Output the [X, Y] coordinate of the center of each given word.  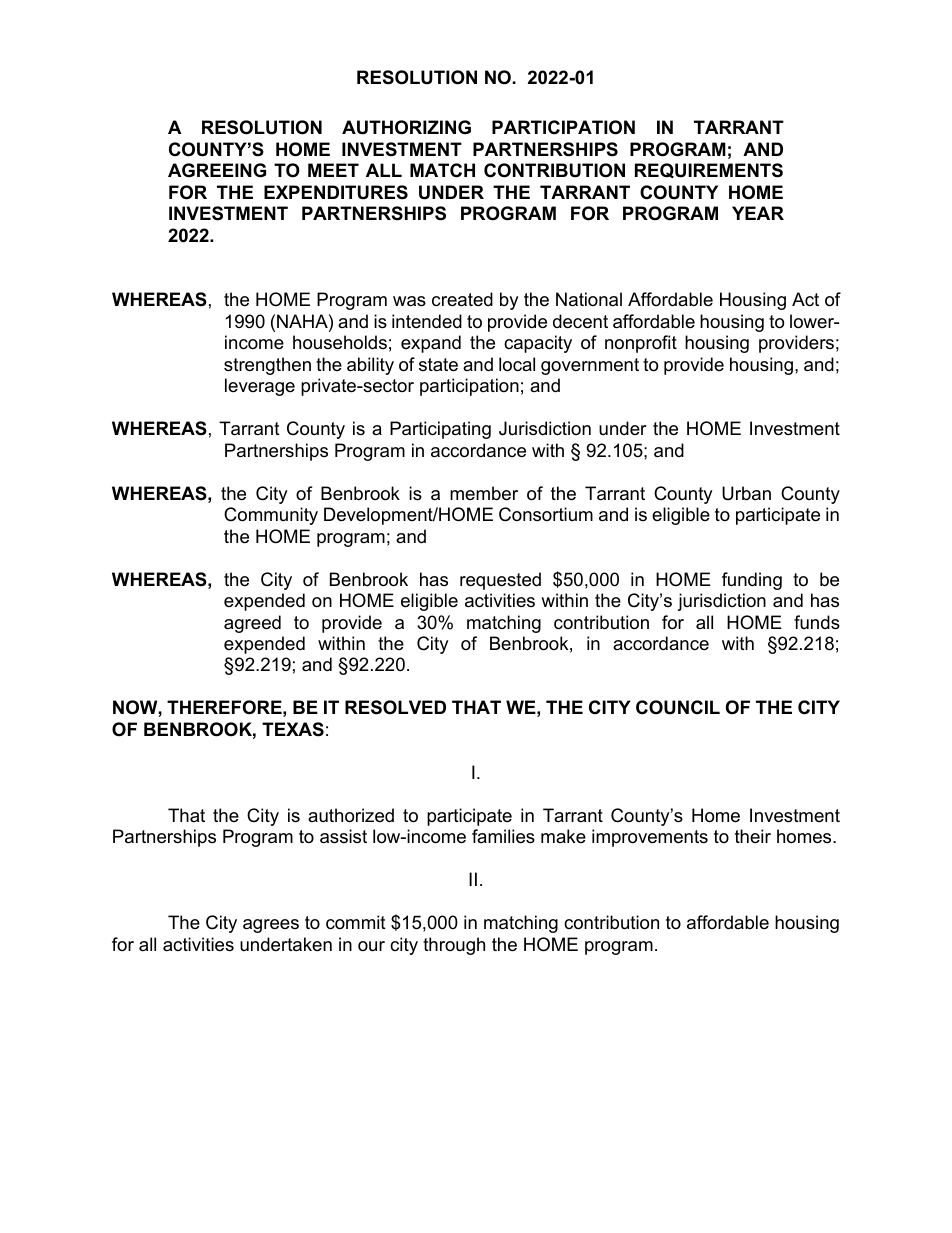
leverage [260, 387]
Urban [746, 493]
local [517, 364]
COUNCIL [678, 707]
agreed [252, 624]
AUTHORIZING [406, 127]
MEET [333, 170]
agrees [271, 926]
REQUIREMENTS [709, 170]
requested [500, 581]
